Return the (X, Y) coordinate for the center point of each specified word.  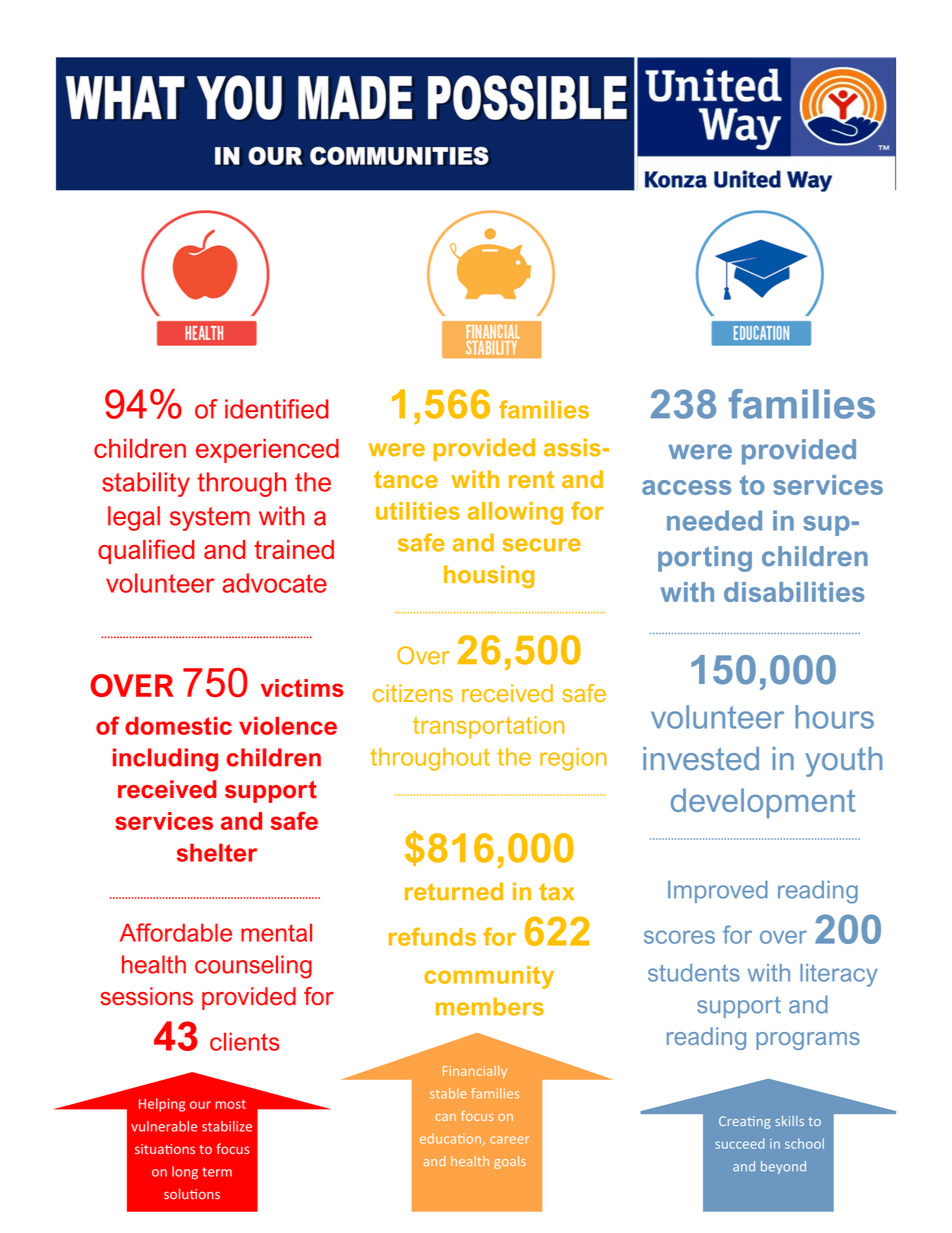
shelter (217, 852)
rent (531, 479)
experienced (267, 450)
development (763, 803)
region (573, 759)
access (686, 487)
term (217, 1172)
